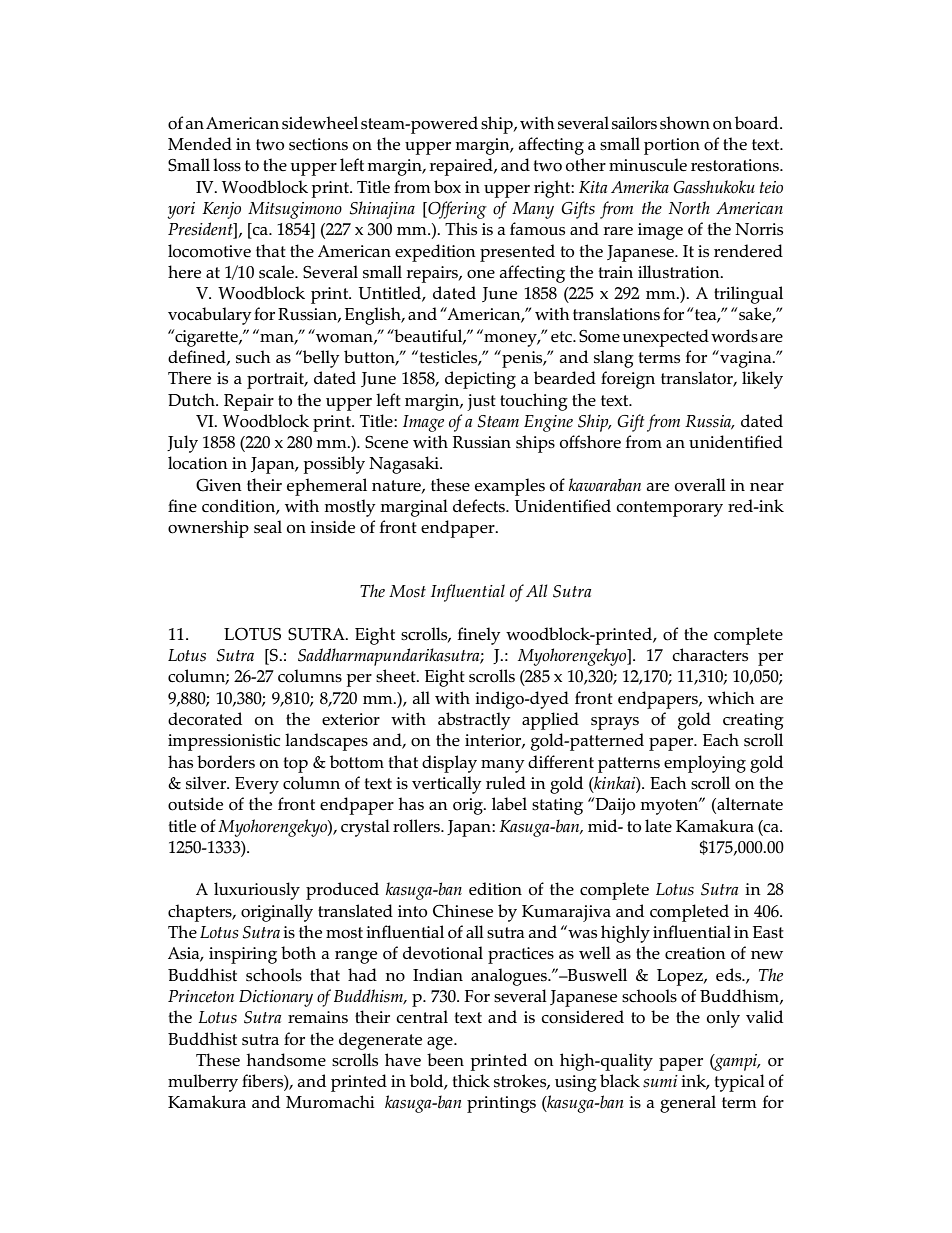 This screenshot has width=952, height=1233. I want to click on portion, so click(672, 146).
